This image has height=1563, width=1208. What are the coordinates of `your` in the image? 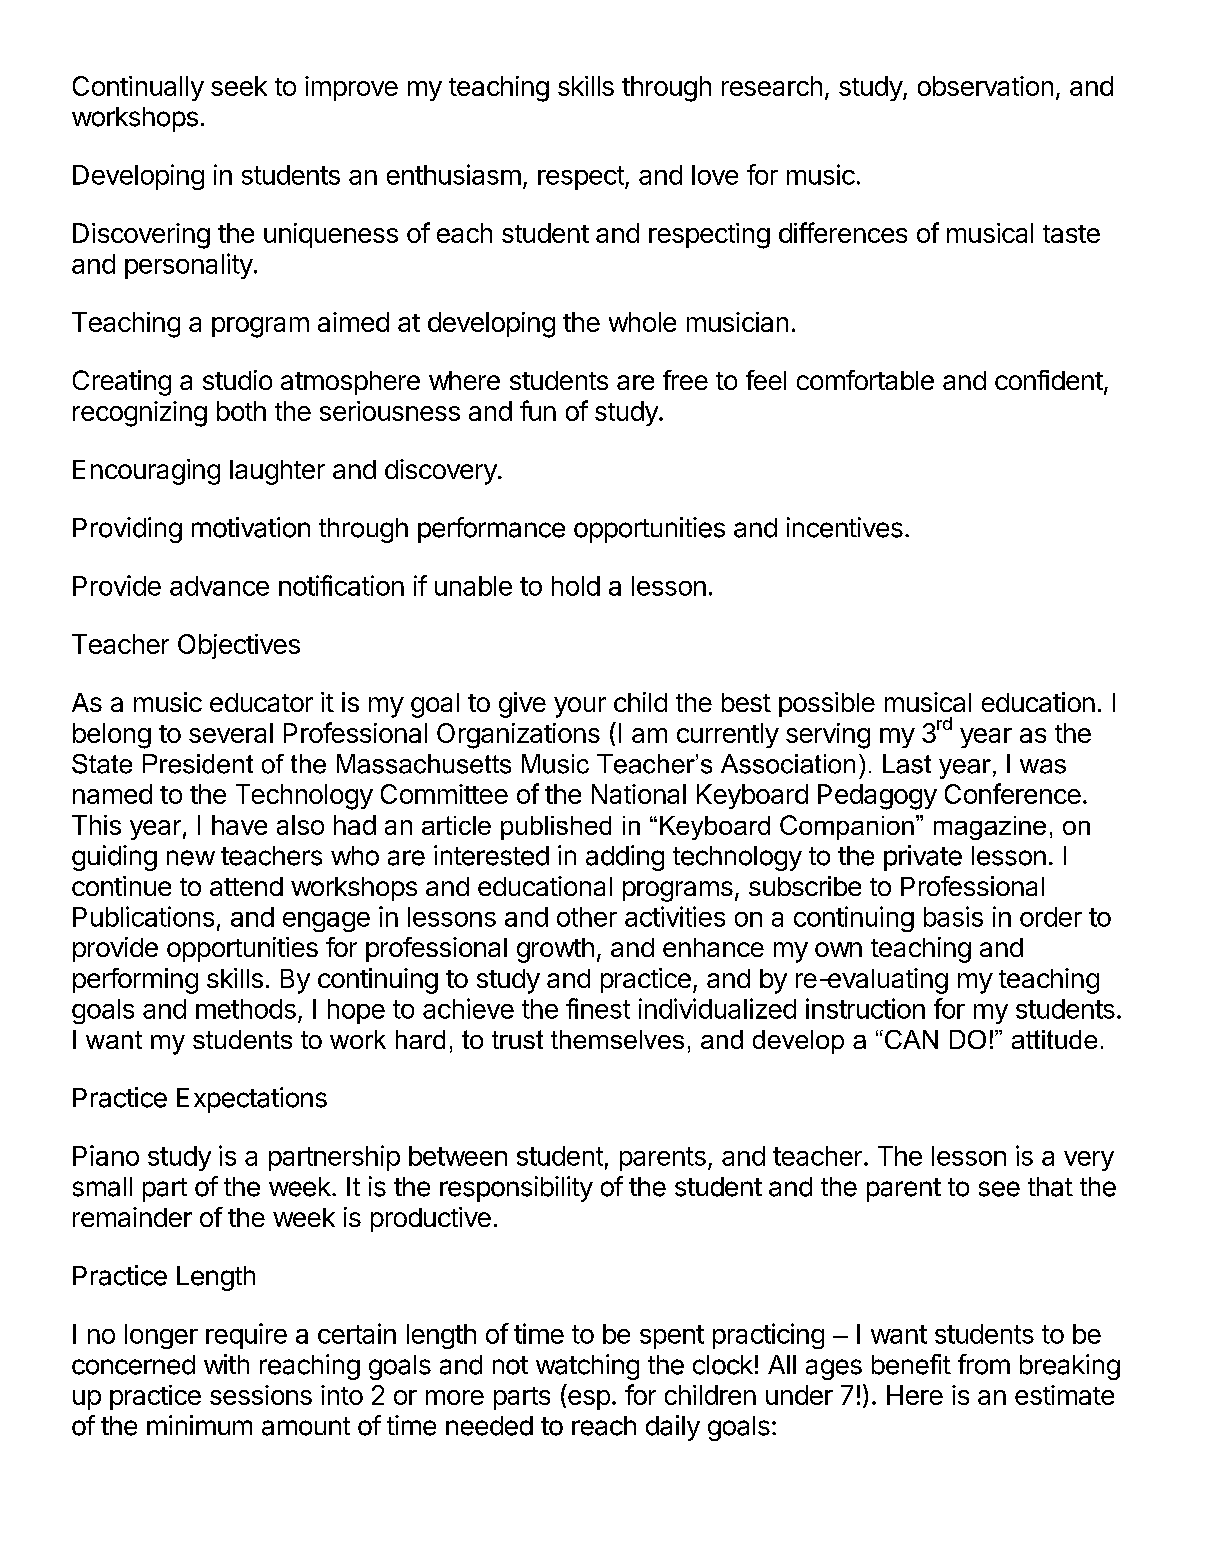 It's located at (580, 707).
